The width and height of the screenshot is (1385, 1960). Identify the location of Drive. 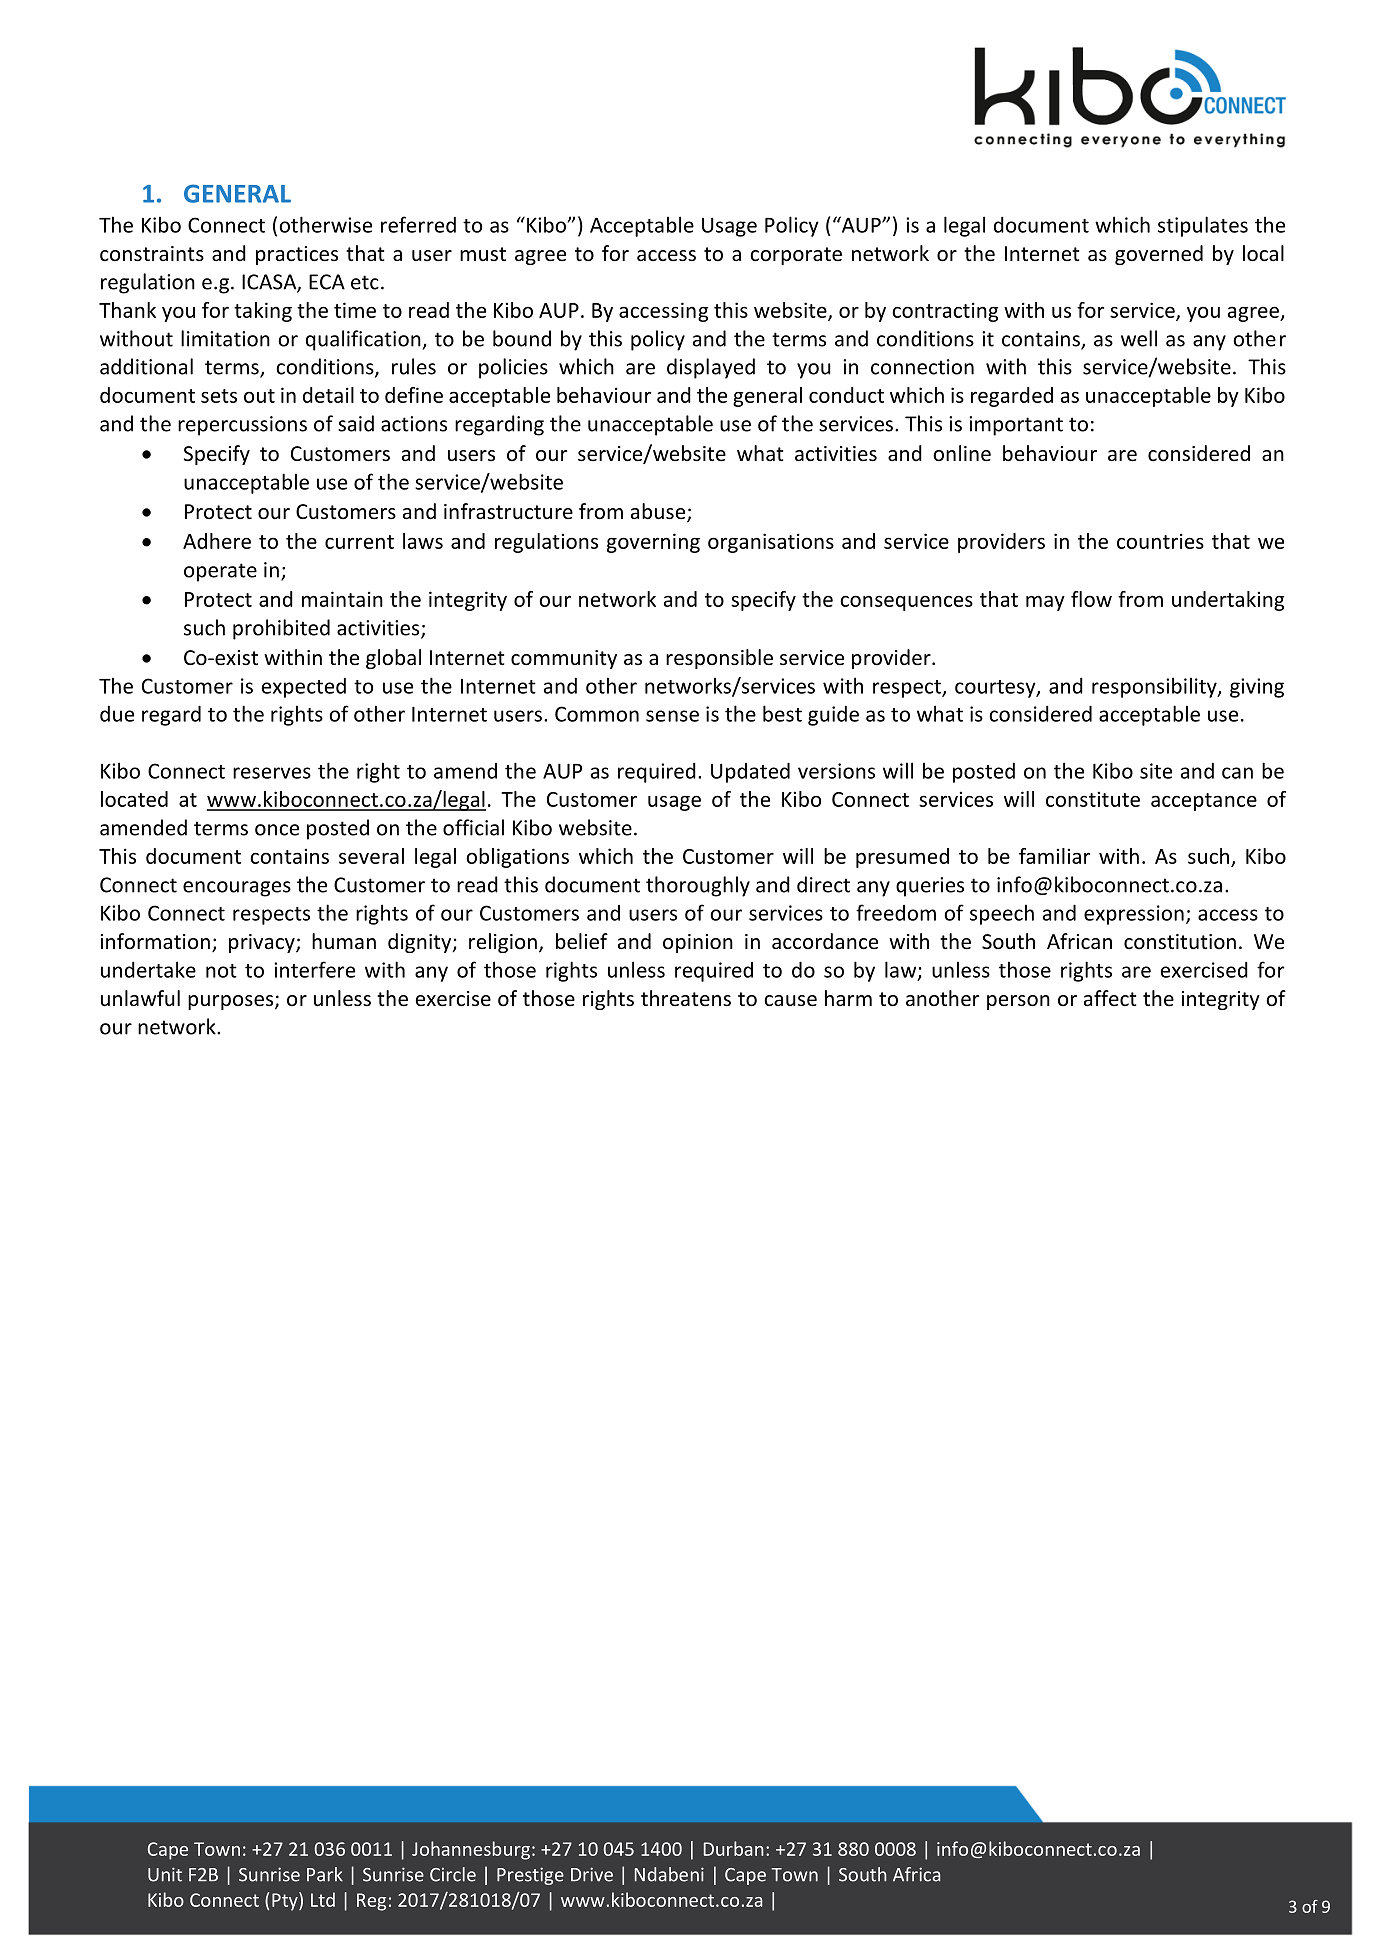
(592, 1874).
